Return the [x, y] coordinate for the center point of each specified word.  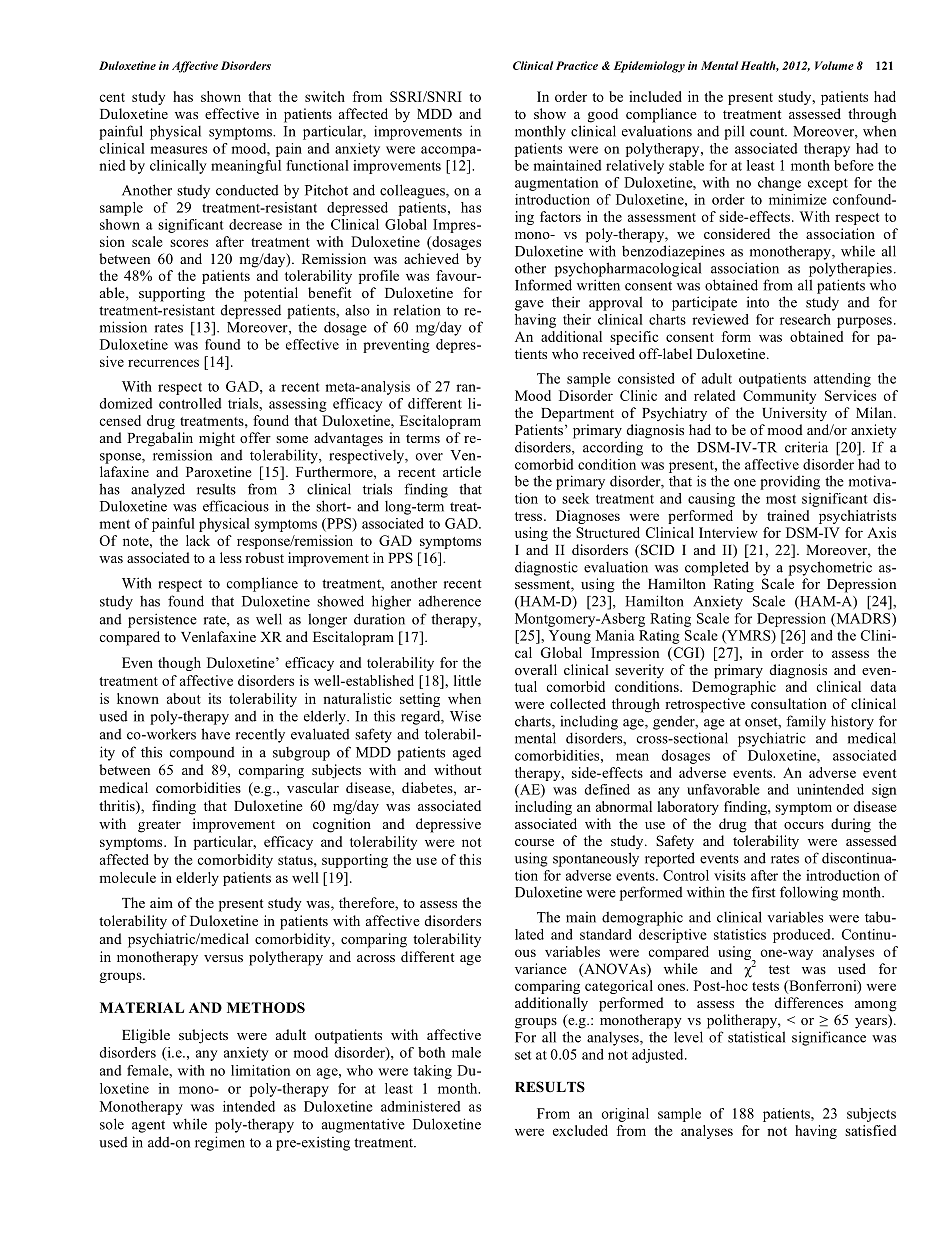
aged [467, 754]
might [217, 439]
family [806, 722]
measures [178, 150]
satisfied [870, 1130]
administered [421, 1106]
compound [202, 753]
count [768, 132]
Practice [577, 65]
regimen [220, 1143]
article [462, 471]
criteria [806, 447]
